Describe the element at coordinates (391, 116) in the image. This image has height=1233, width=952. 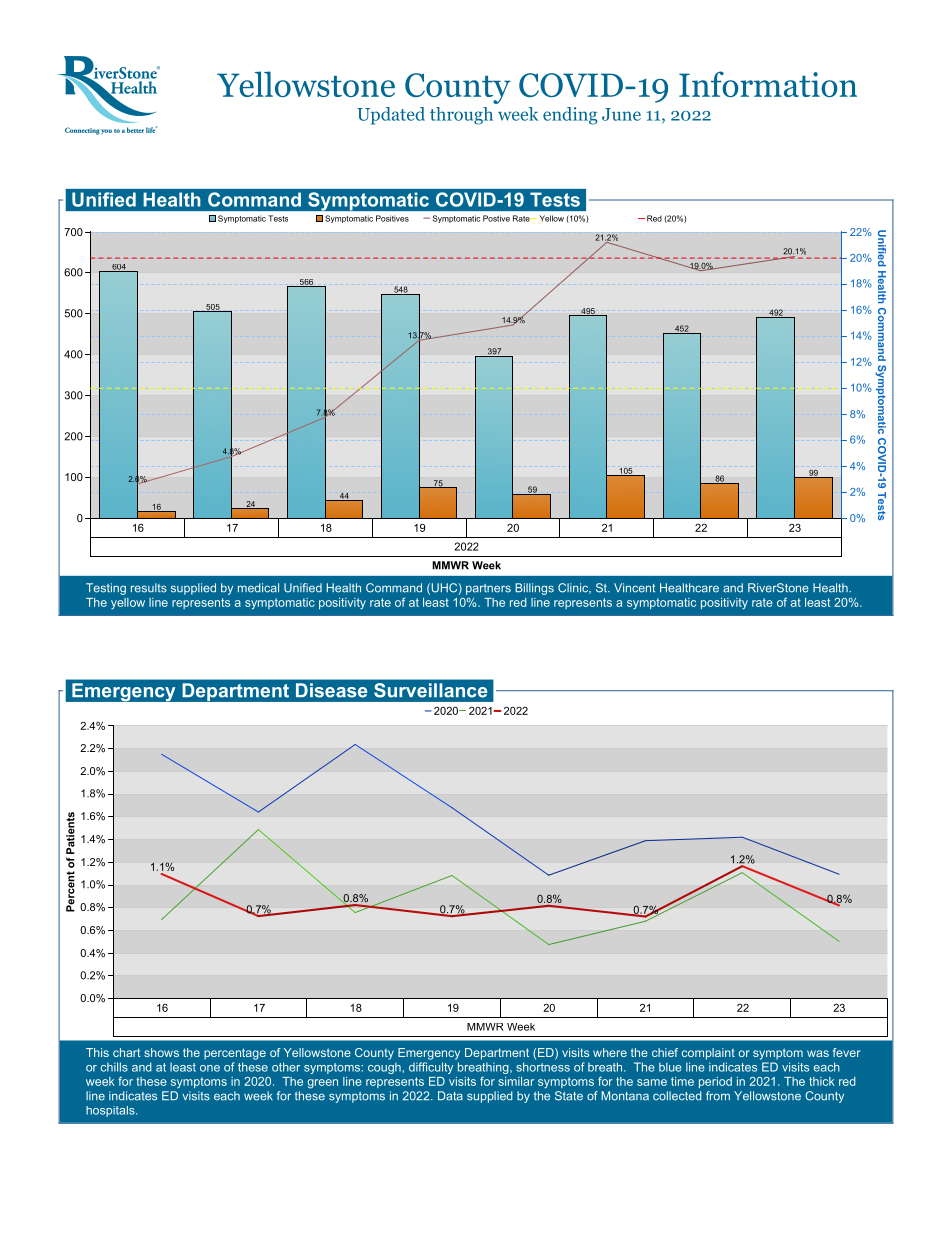
I see `Updated` at that location.
